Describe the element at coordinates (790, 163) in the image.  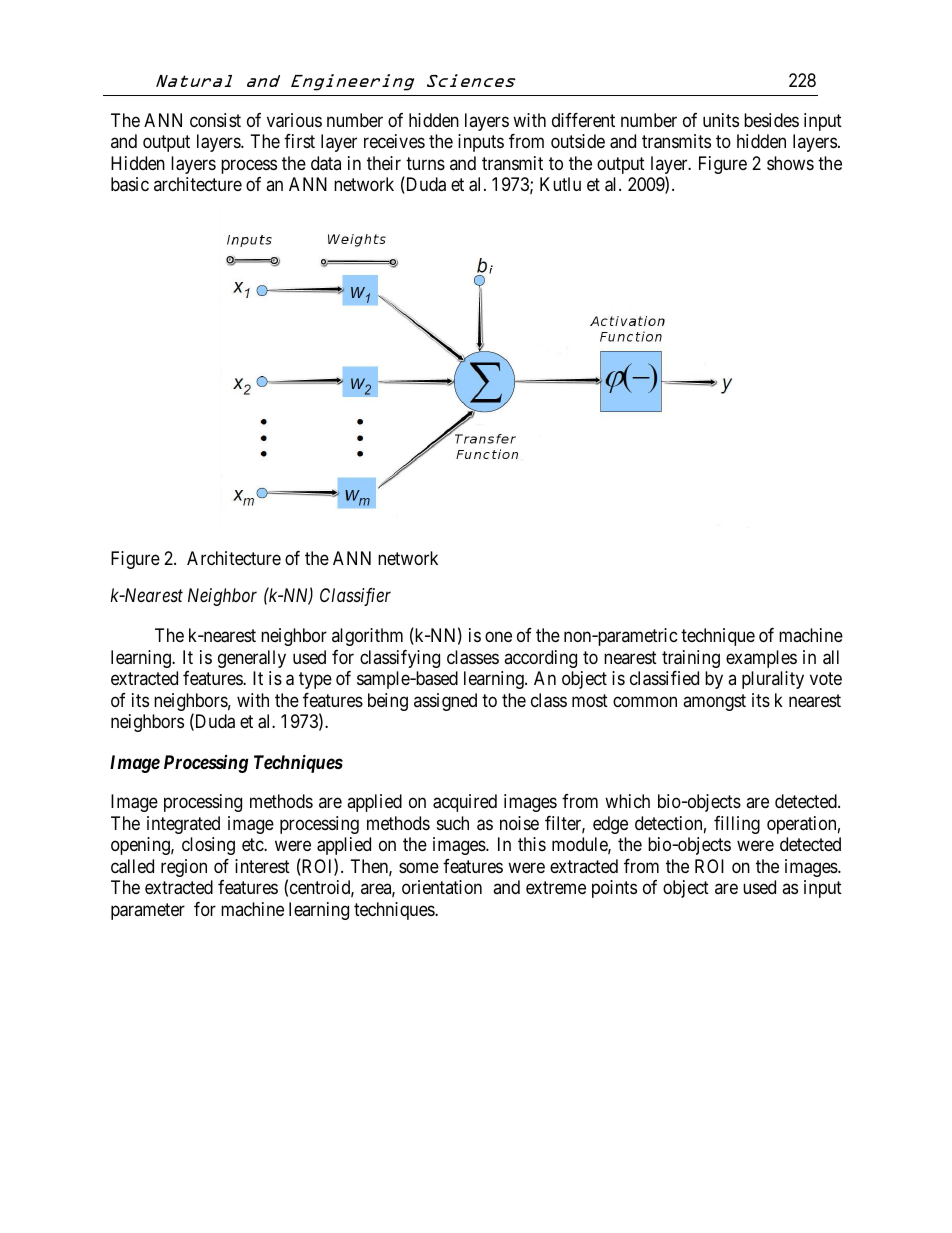
I see `shows` at that location.
